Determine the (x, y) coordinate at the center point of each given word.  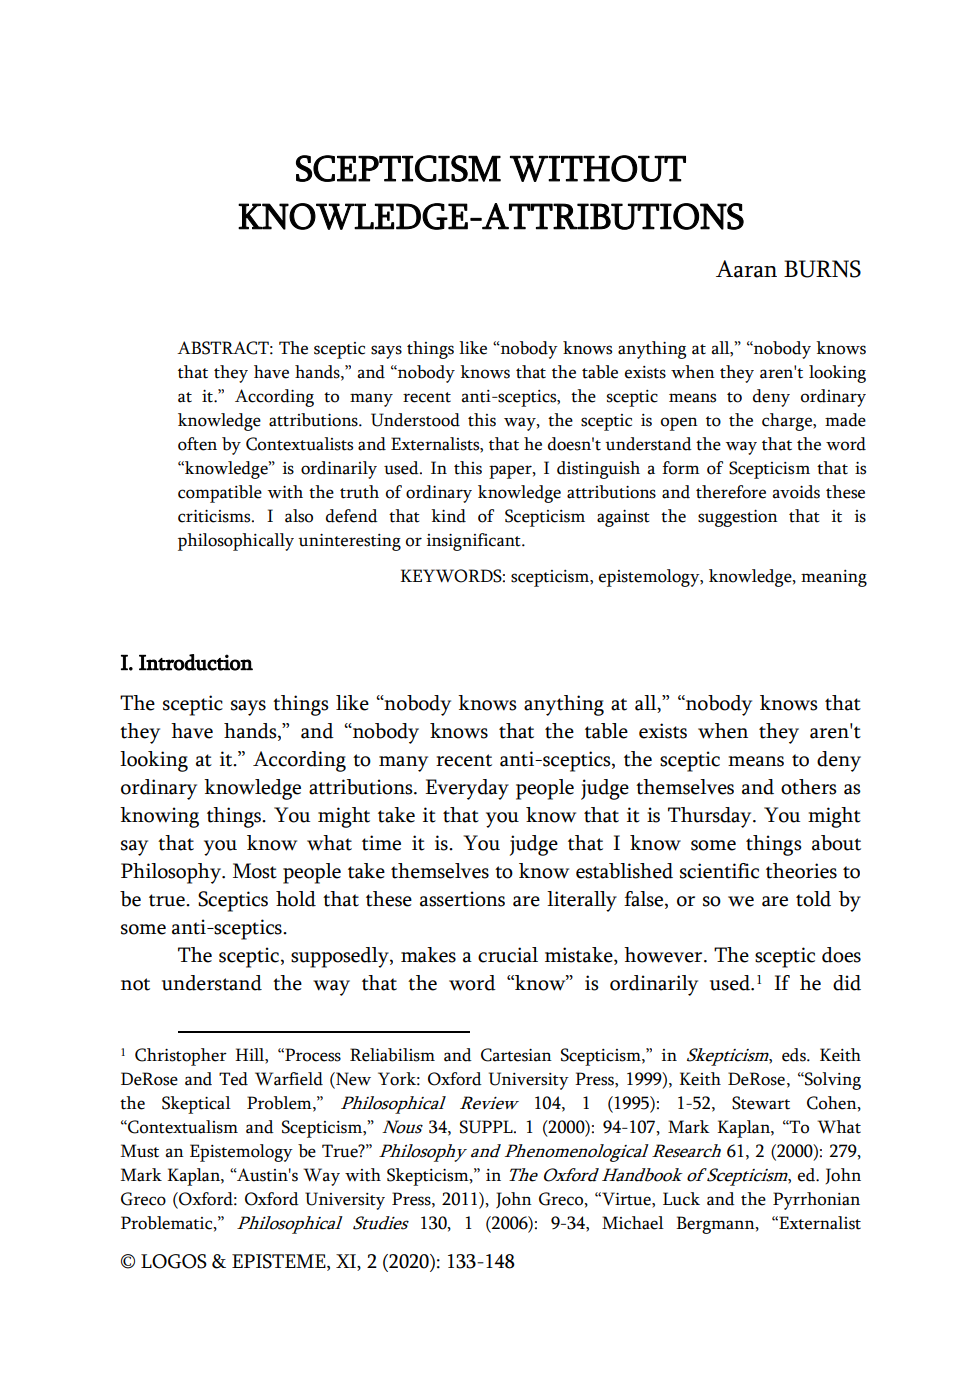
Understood (415, 420)
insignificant (475, 542)
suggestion (738, 518)
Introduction (196, 662)
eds (795, 1055)
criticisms (215, 516)
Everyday (467, 789)
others (809, 787)
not (135, 984)
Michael (633, 1223)
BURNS (822, 269)
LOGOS (174, 1261)
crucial (508, 955)
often (197, 444)
